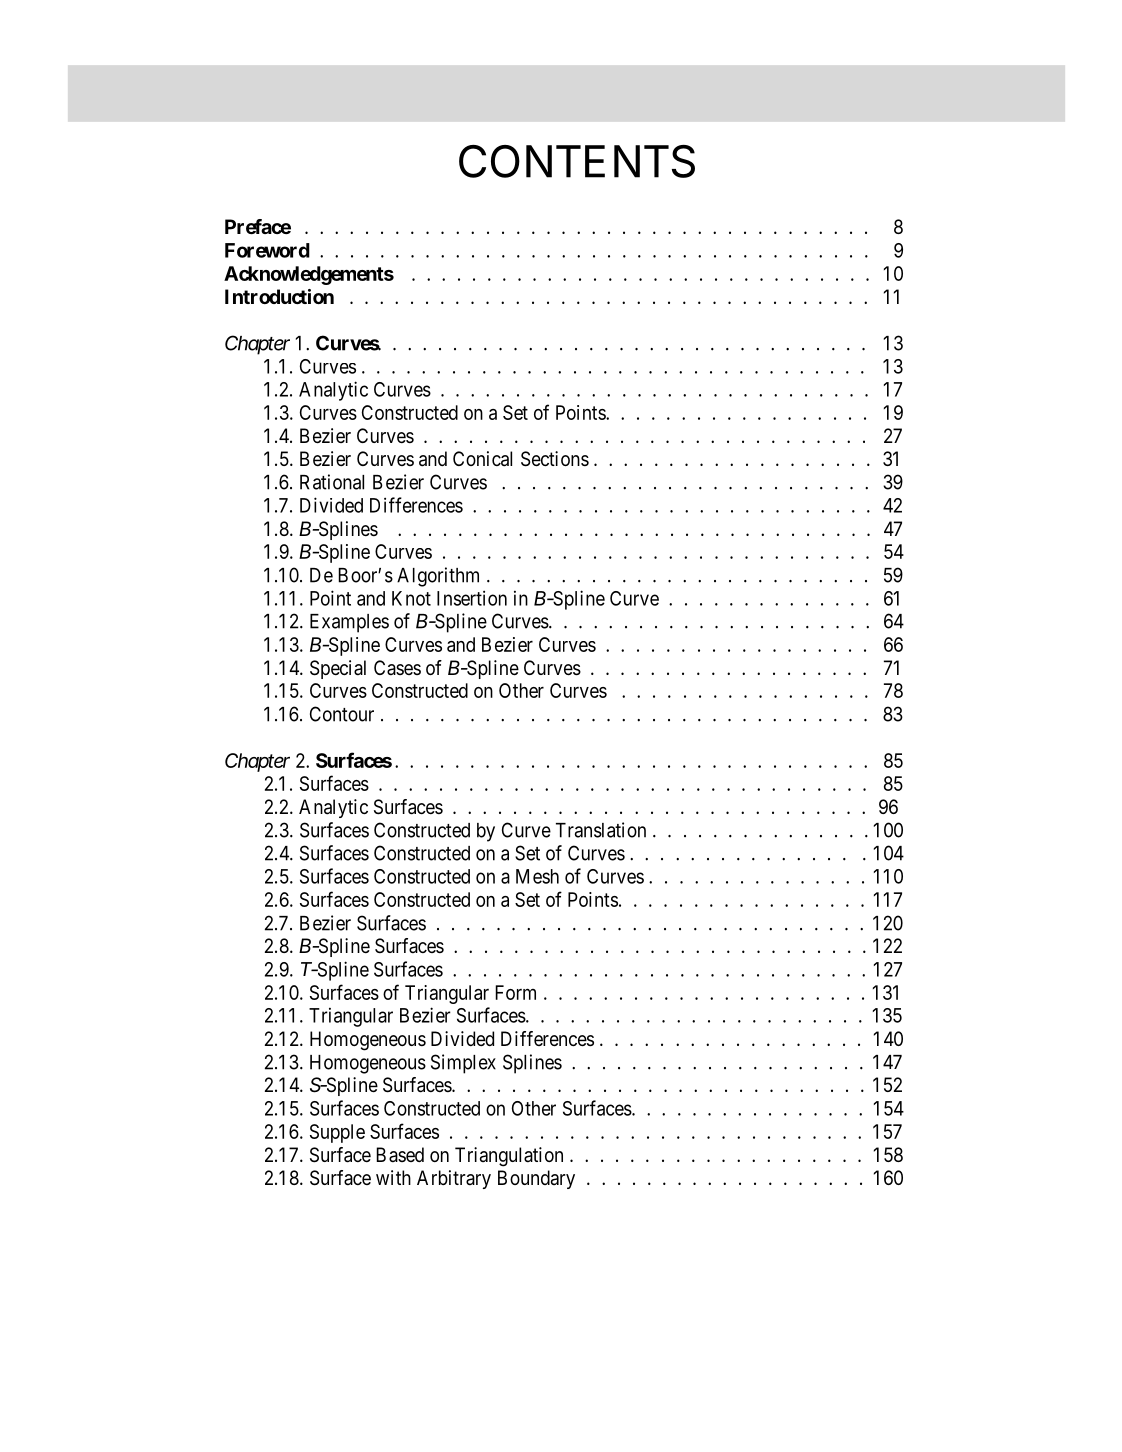 This document has height=1452, width=1122. What do you see at coordinates (342, 714) in the document?
I see `Contour` at bounding box center [342, 714].
